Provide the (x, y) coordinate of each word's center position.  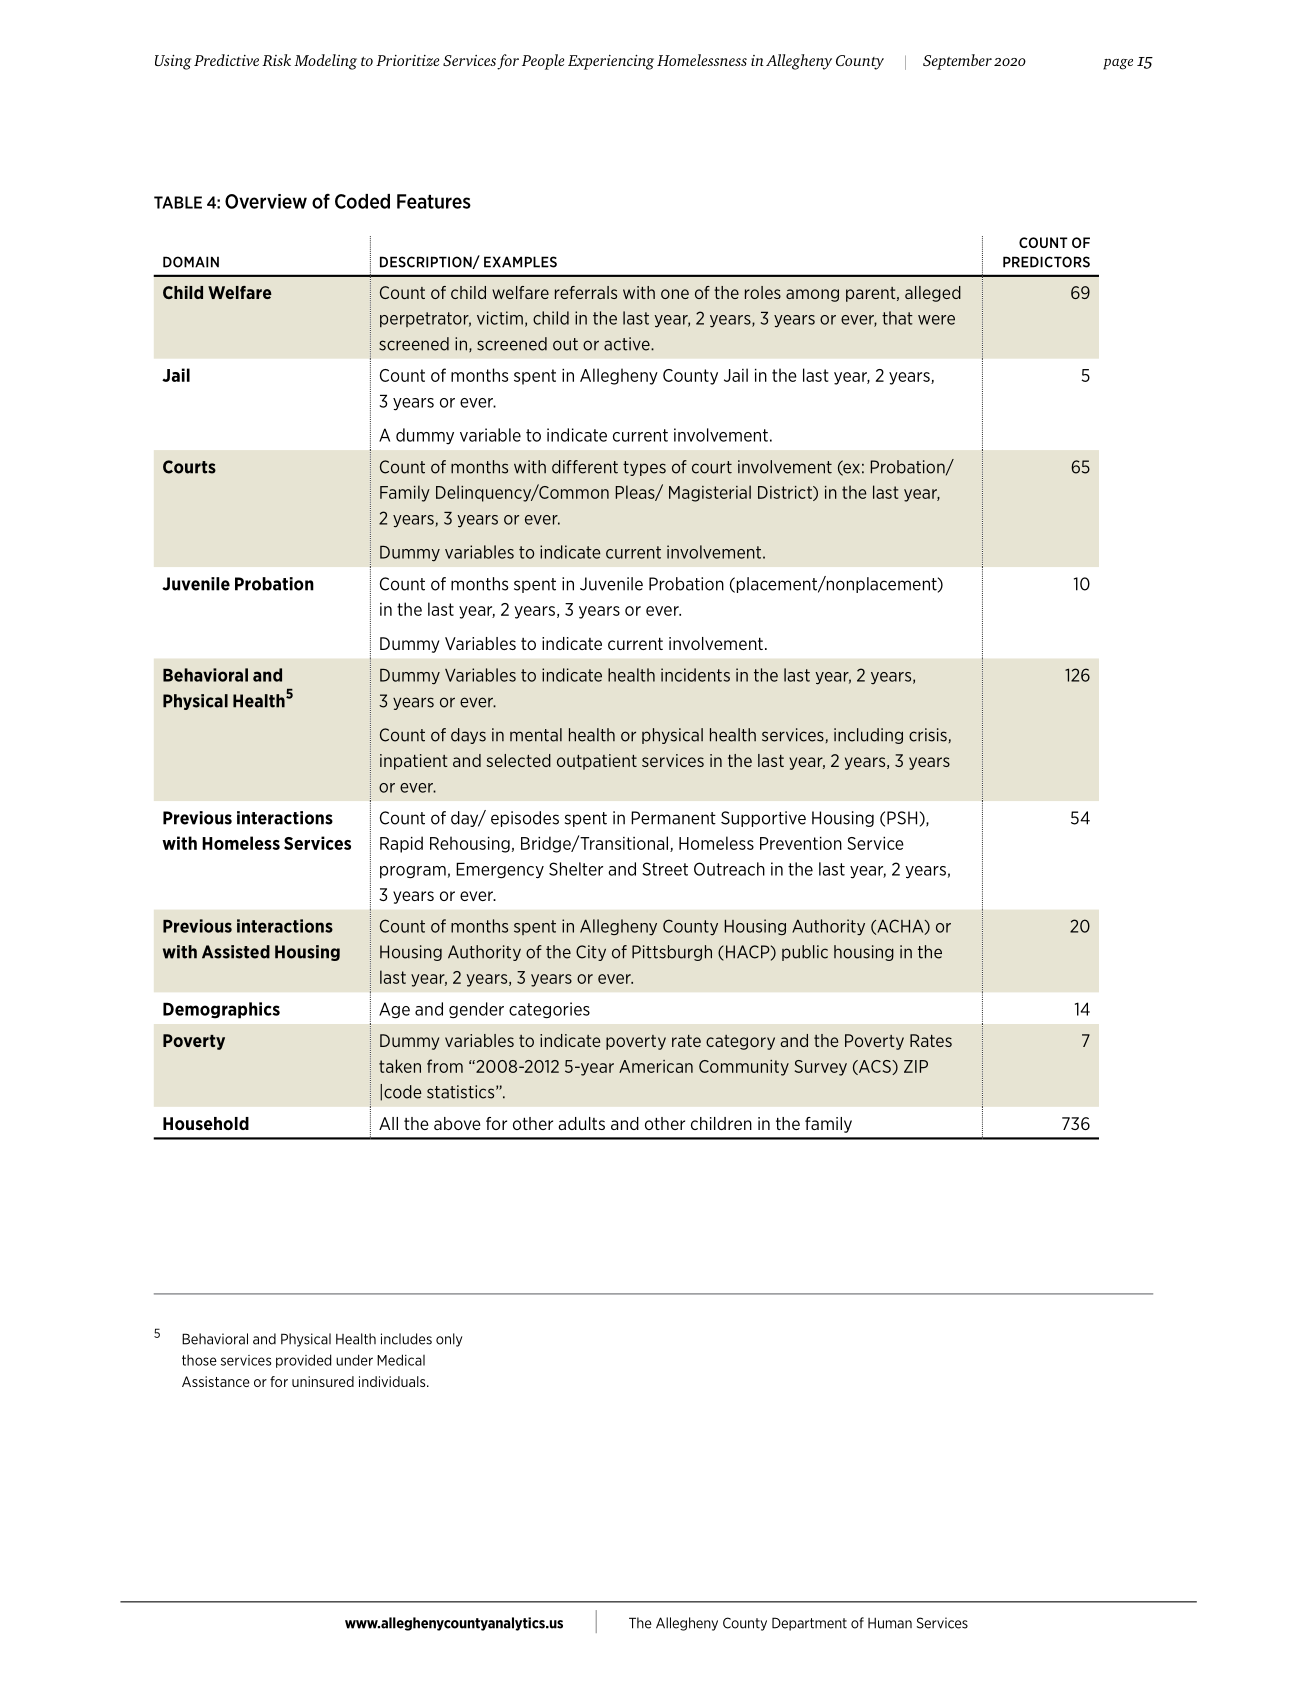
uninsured (323, 1381)
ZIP (916, 1066)
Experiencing (611, 62)
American (656, 1066)
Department (809, 1624)
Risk (276, 60)
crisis (928, 735)
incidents (695, 675)
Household (206, 1123)
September (957, 62)
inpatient (414, 762)
